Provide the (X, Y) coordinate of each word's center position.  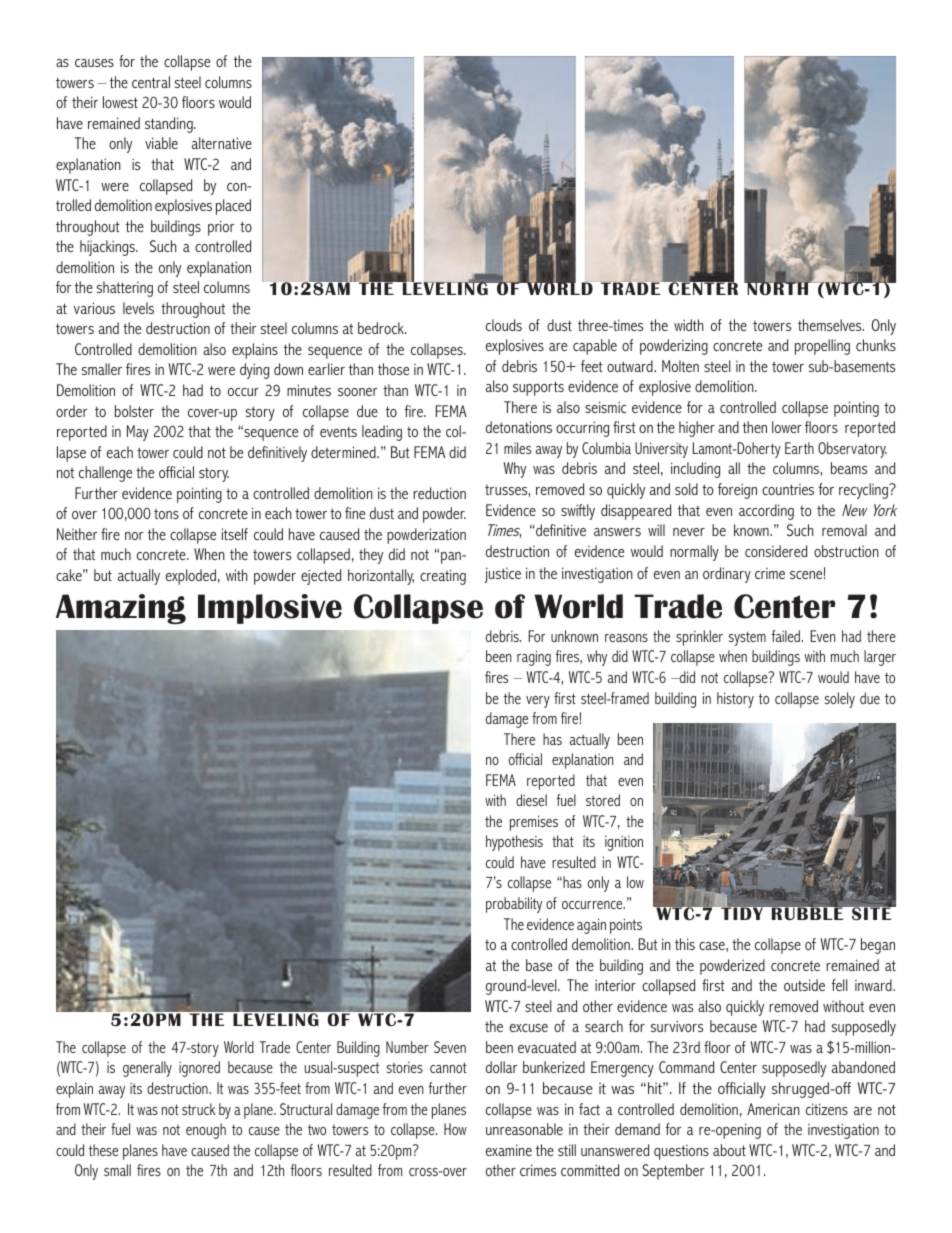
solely (840, 700)
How (455, 1129)
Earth (799, 448)
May (138, 433)
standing (170, 125)
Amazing (121, 609)
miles (517, 448)
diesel (531, 800)
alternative (222, 143)
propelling (822, 347)
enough (206, 1131)
